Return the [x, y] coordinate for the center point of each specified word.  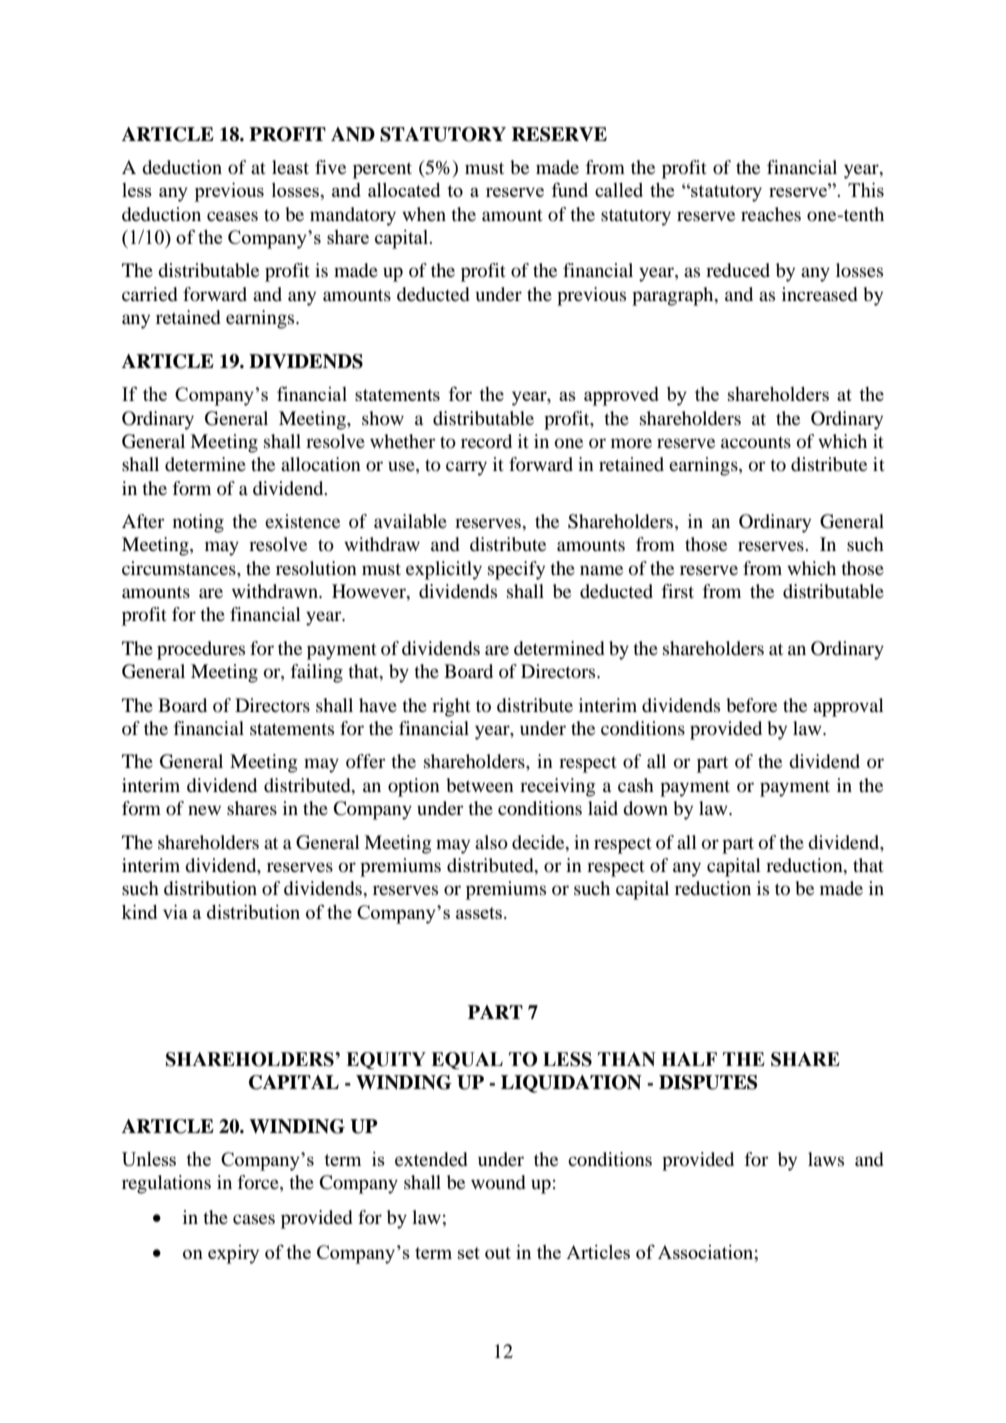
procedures [201, 650]
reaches [771, 214]
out [498, 1253]
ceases [232, 216]
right [451, 707]
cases [254, 1219]
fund [570, 189]
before [751, 705]
